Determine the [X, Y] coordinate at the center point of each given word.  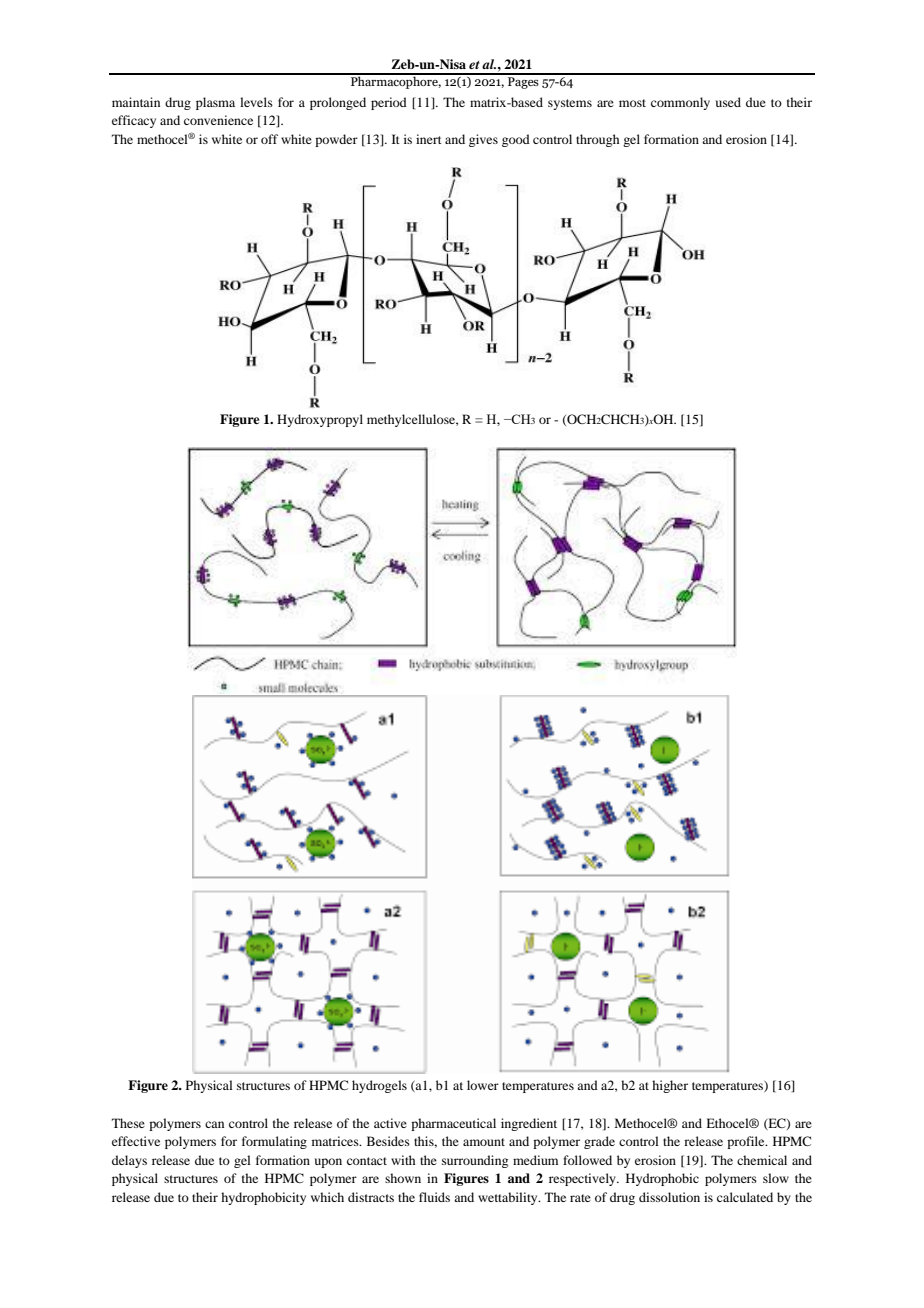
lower [483, 1085]
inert [429, 139]
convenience [218, 120]
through [597, 140]
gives [483, 140]
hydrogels [379, 1086]
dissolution [669, 1197]
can [214, 1124]
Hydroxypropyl [320, 420]
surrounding [475, 1161]
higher [670, 1086]
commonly [680, 103]
